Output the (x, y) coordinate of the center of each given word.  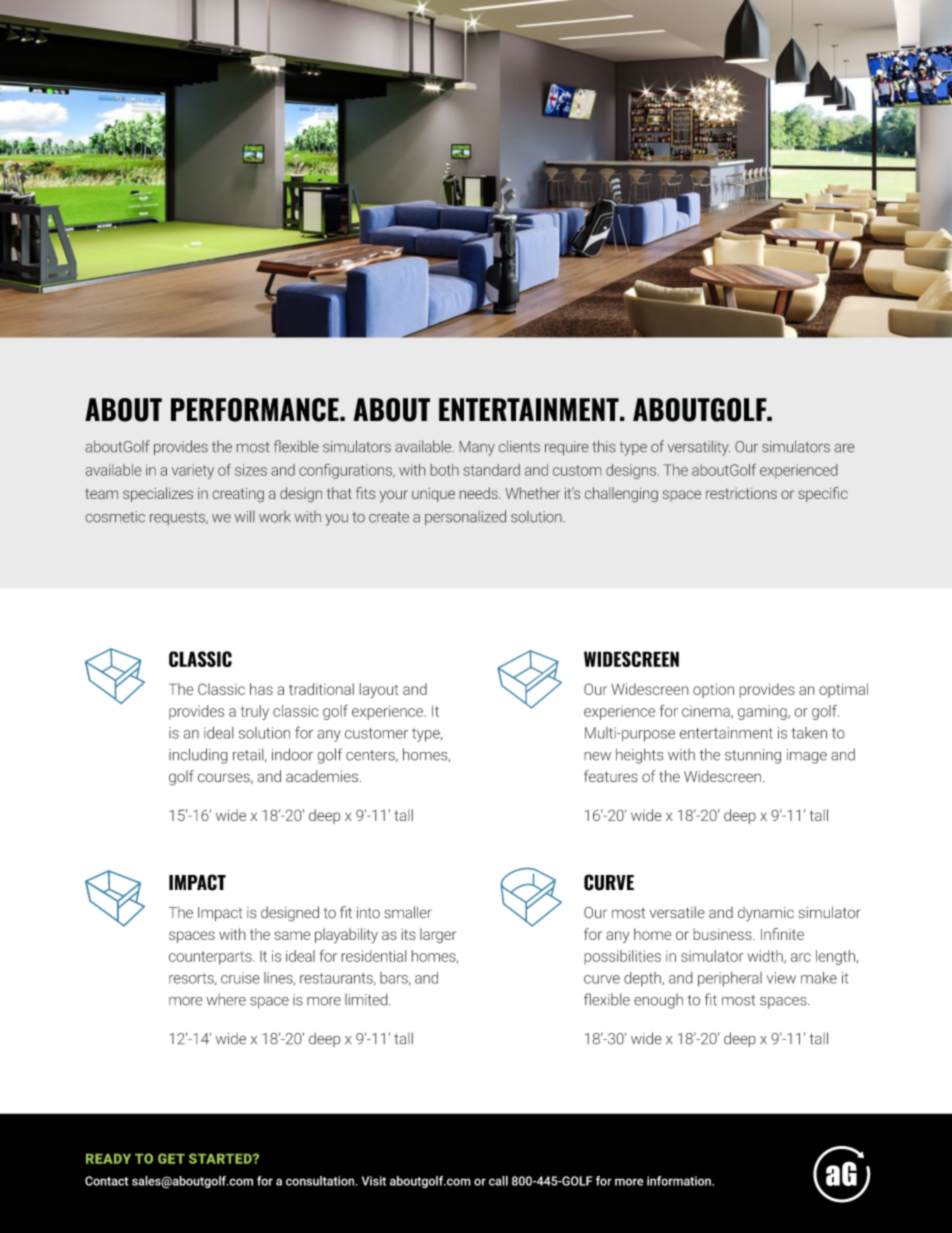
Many (477, 448)
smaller (408, 912)
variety (193, 471)
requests (178, 519)
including (198, 756)
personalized (465, 518)
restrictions (741, 493)
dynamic (766, 914)
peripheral (730, 979)
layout (379, 690)
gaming (763, 712)
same (292, 935)
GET (171, 1158)
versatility (699, 448)
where (226, 1000)
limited (367, 999)
